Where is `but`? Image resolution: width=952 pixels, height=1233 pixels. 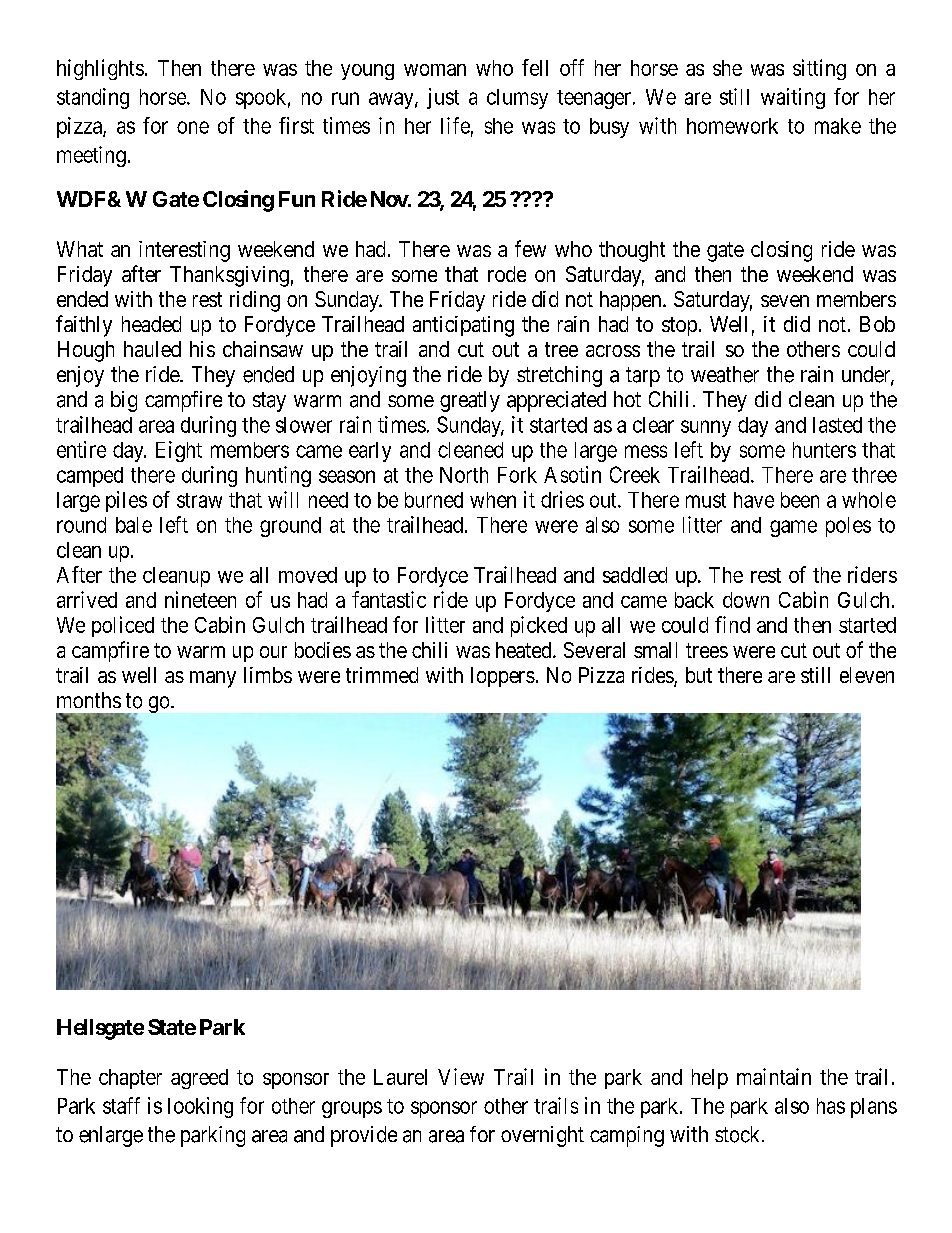 but is located at coordinates (699, 675).
